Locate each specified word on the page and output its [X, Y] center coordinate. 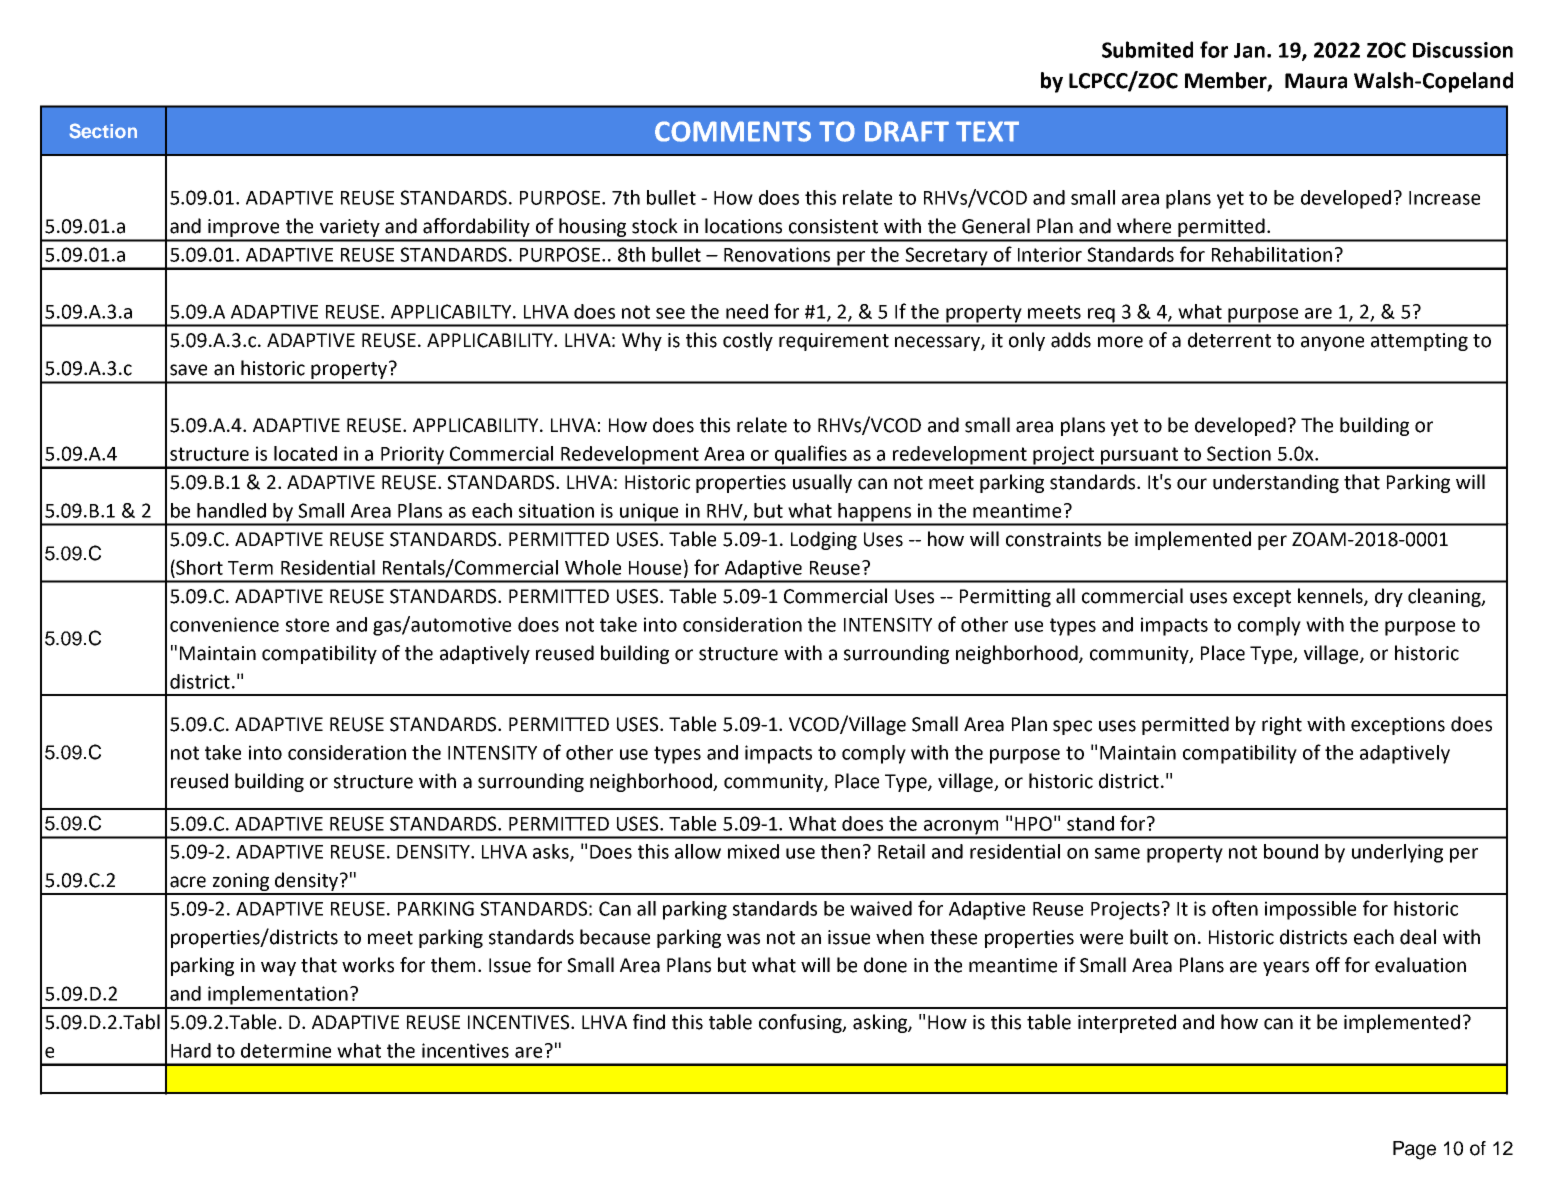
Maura [1316, 81]
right [1282, 725]
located [305, 453]
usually [822, 483]
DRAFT [907, 131]
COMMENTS [733, 131]
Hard [191, 1050]
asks [552, 852]
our [1192, 484]
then [840, 851]
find [649, 1022]
